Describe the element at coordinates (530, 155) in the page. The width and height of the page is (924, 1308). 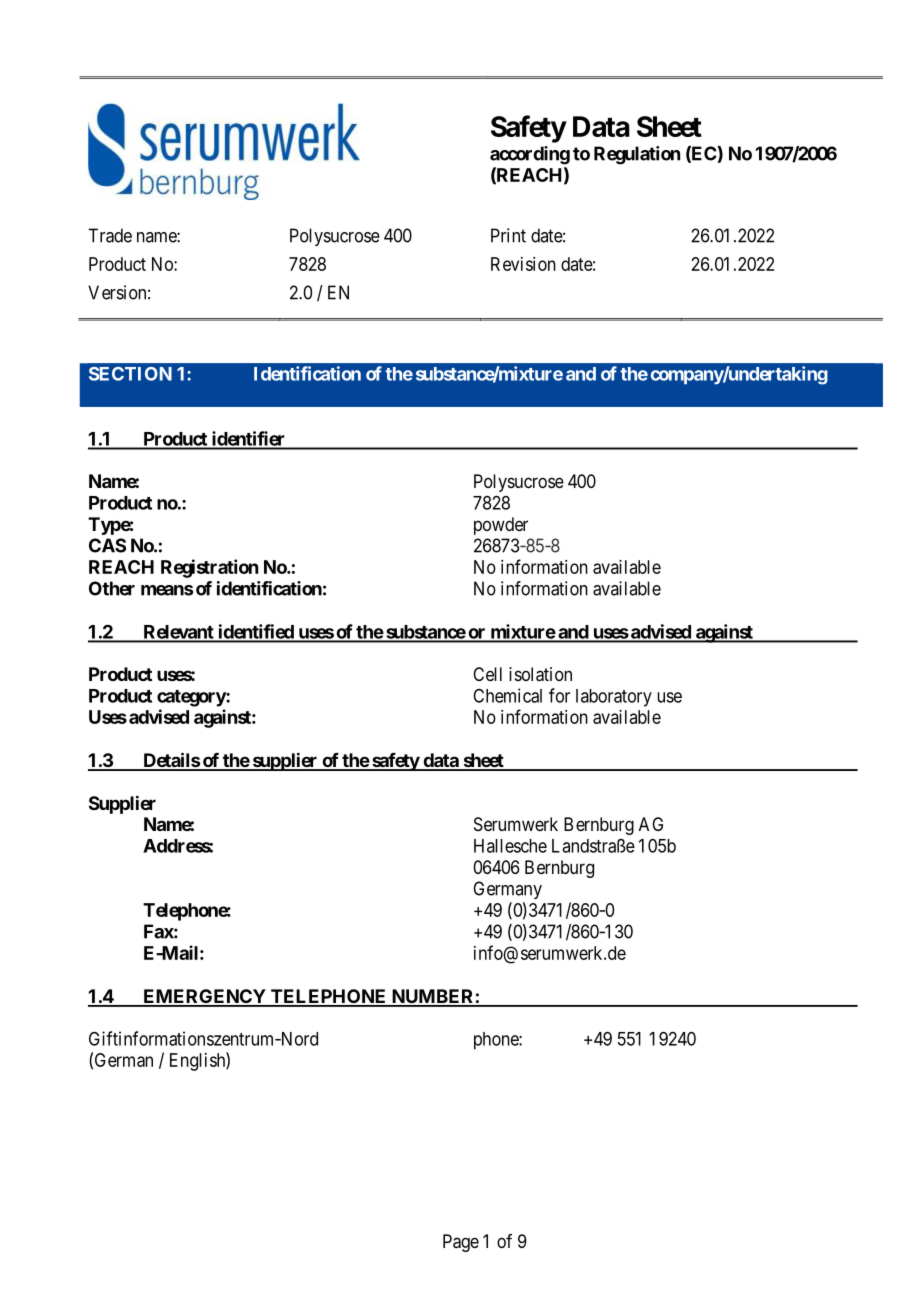
I see `according` at that location.
